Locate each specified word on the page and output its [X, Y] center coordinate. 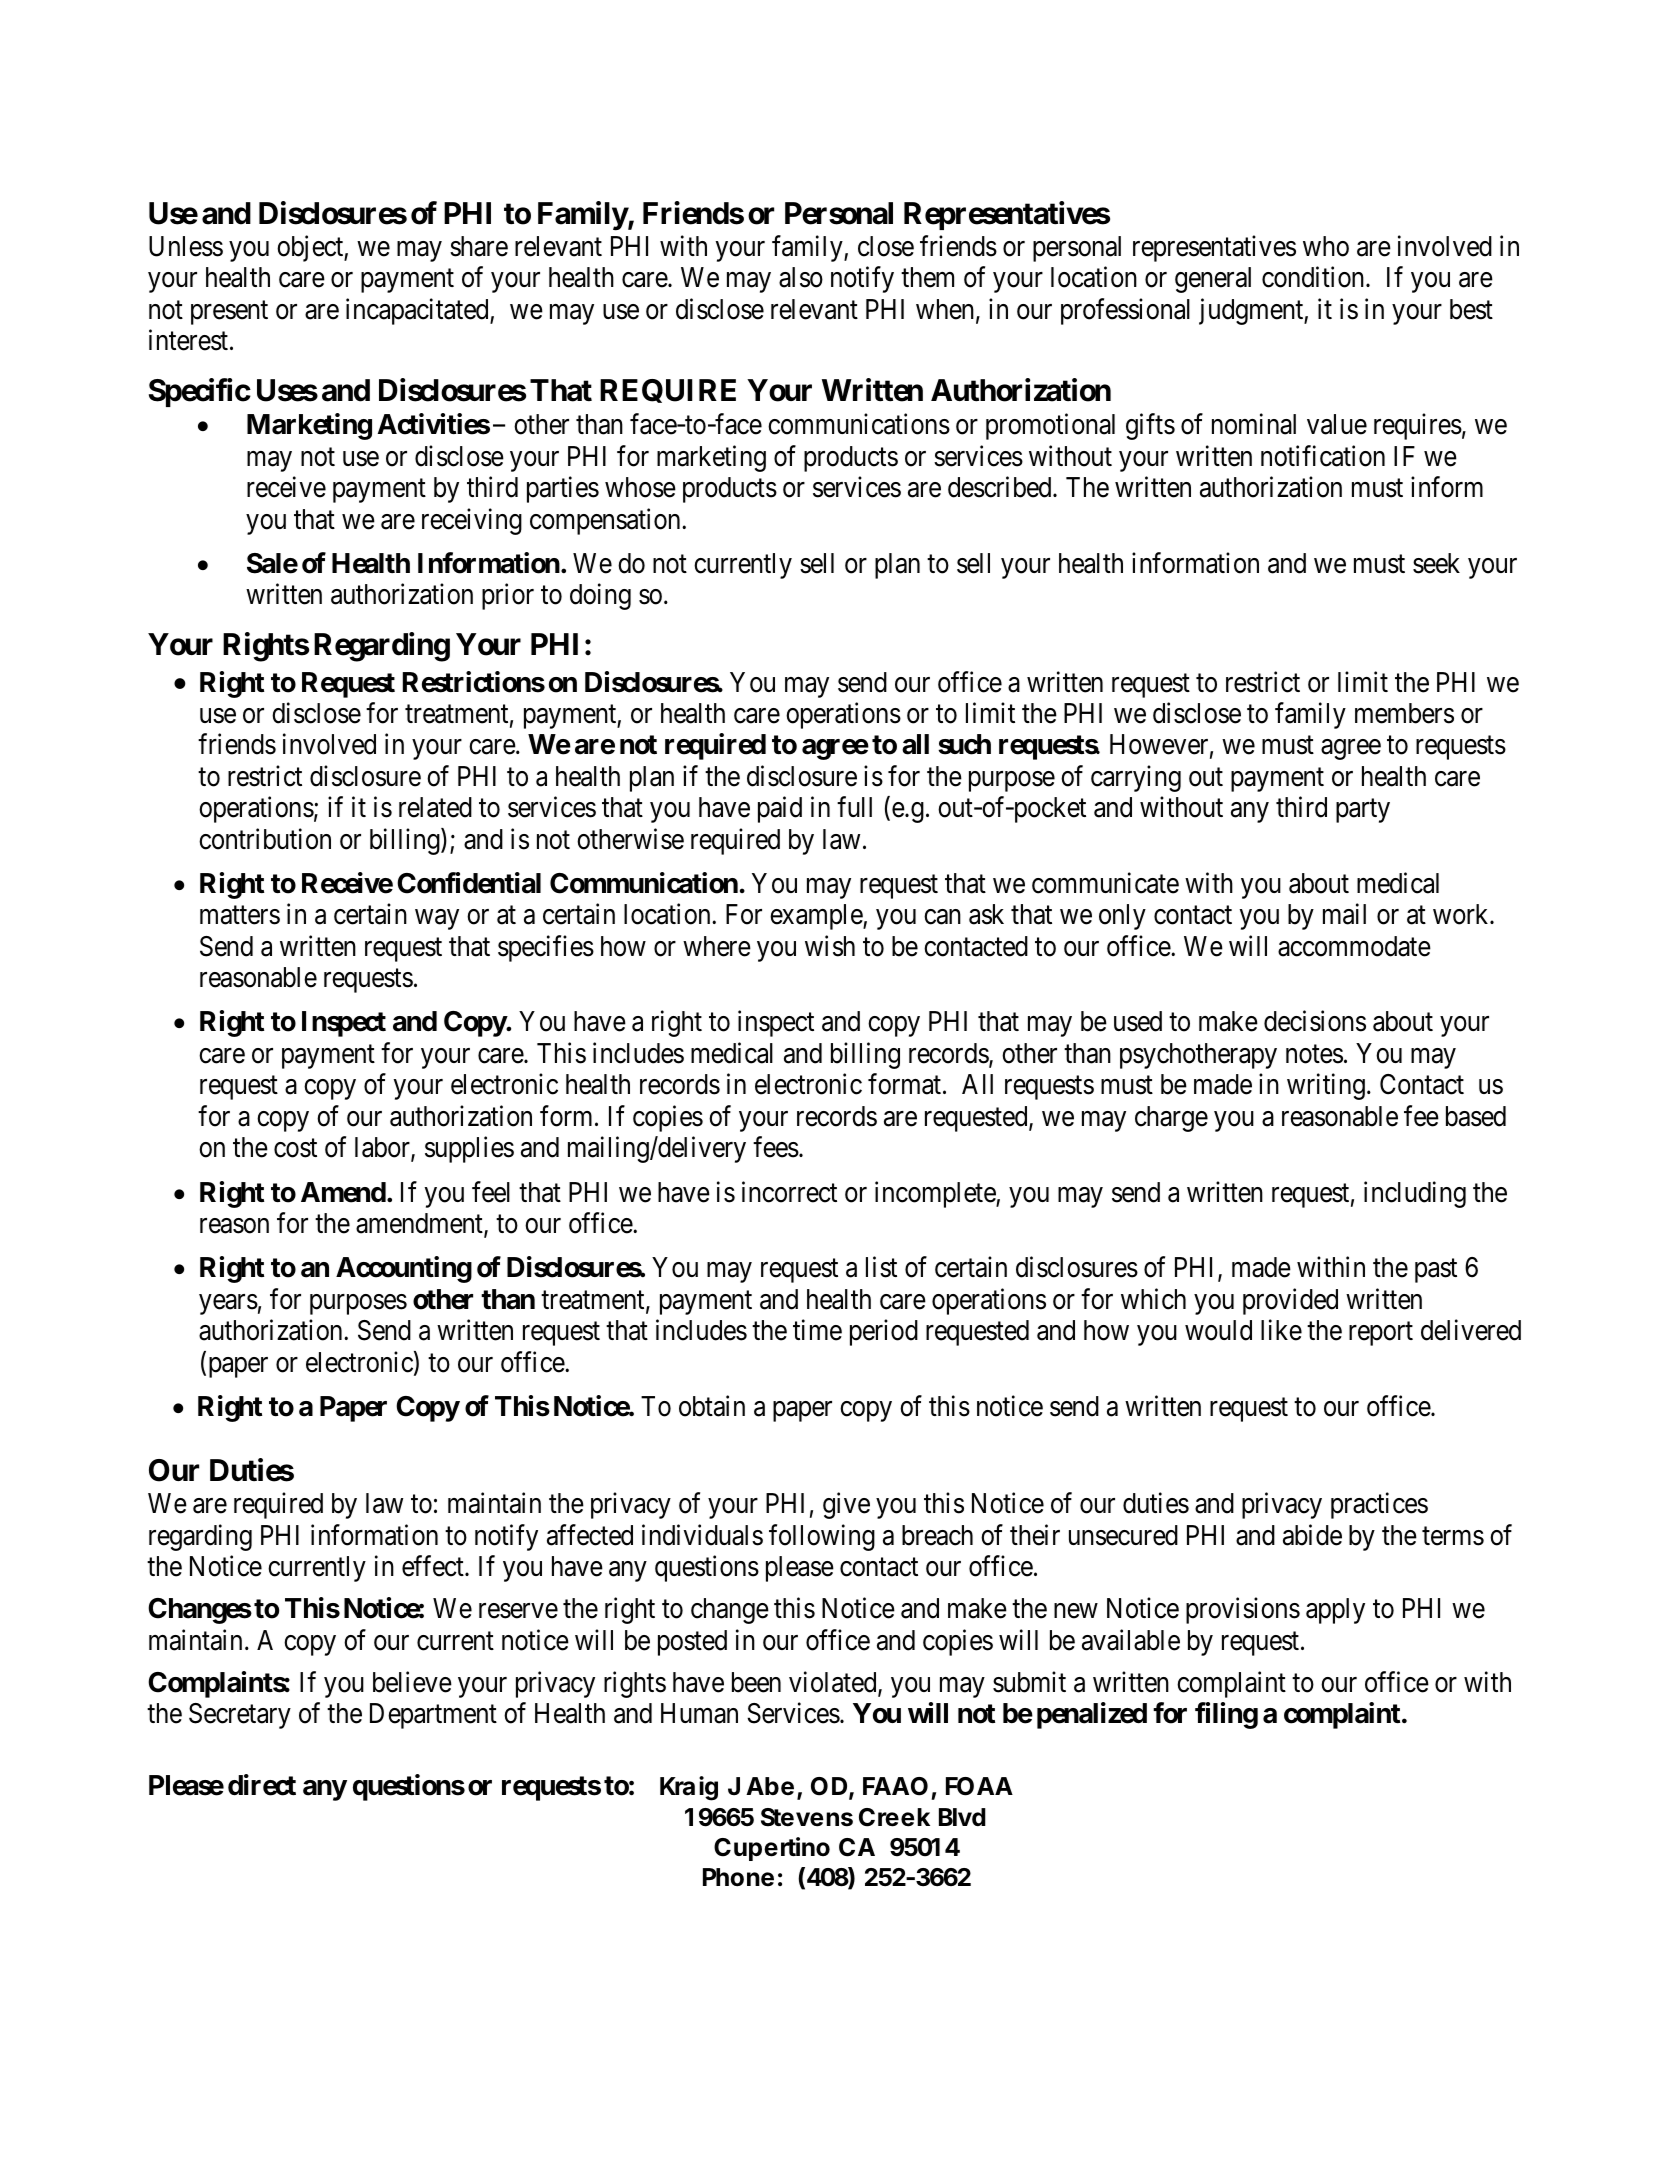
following [822, 1537]
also [801, 277]
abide [1312, 1535]
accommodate [1354, 946]
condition [1314, 277]
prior [508, 597]
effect [434, 1566]
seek [1436, 563]
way [437, 920]
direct [262, 1785]
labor [383, 1148]
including [1415, 1194]
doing [600, 597]
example [817, 917]
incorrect [789, 1192]
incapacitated [418, 311]
